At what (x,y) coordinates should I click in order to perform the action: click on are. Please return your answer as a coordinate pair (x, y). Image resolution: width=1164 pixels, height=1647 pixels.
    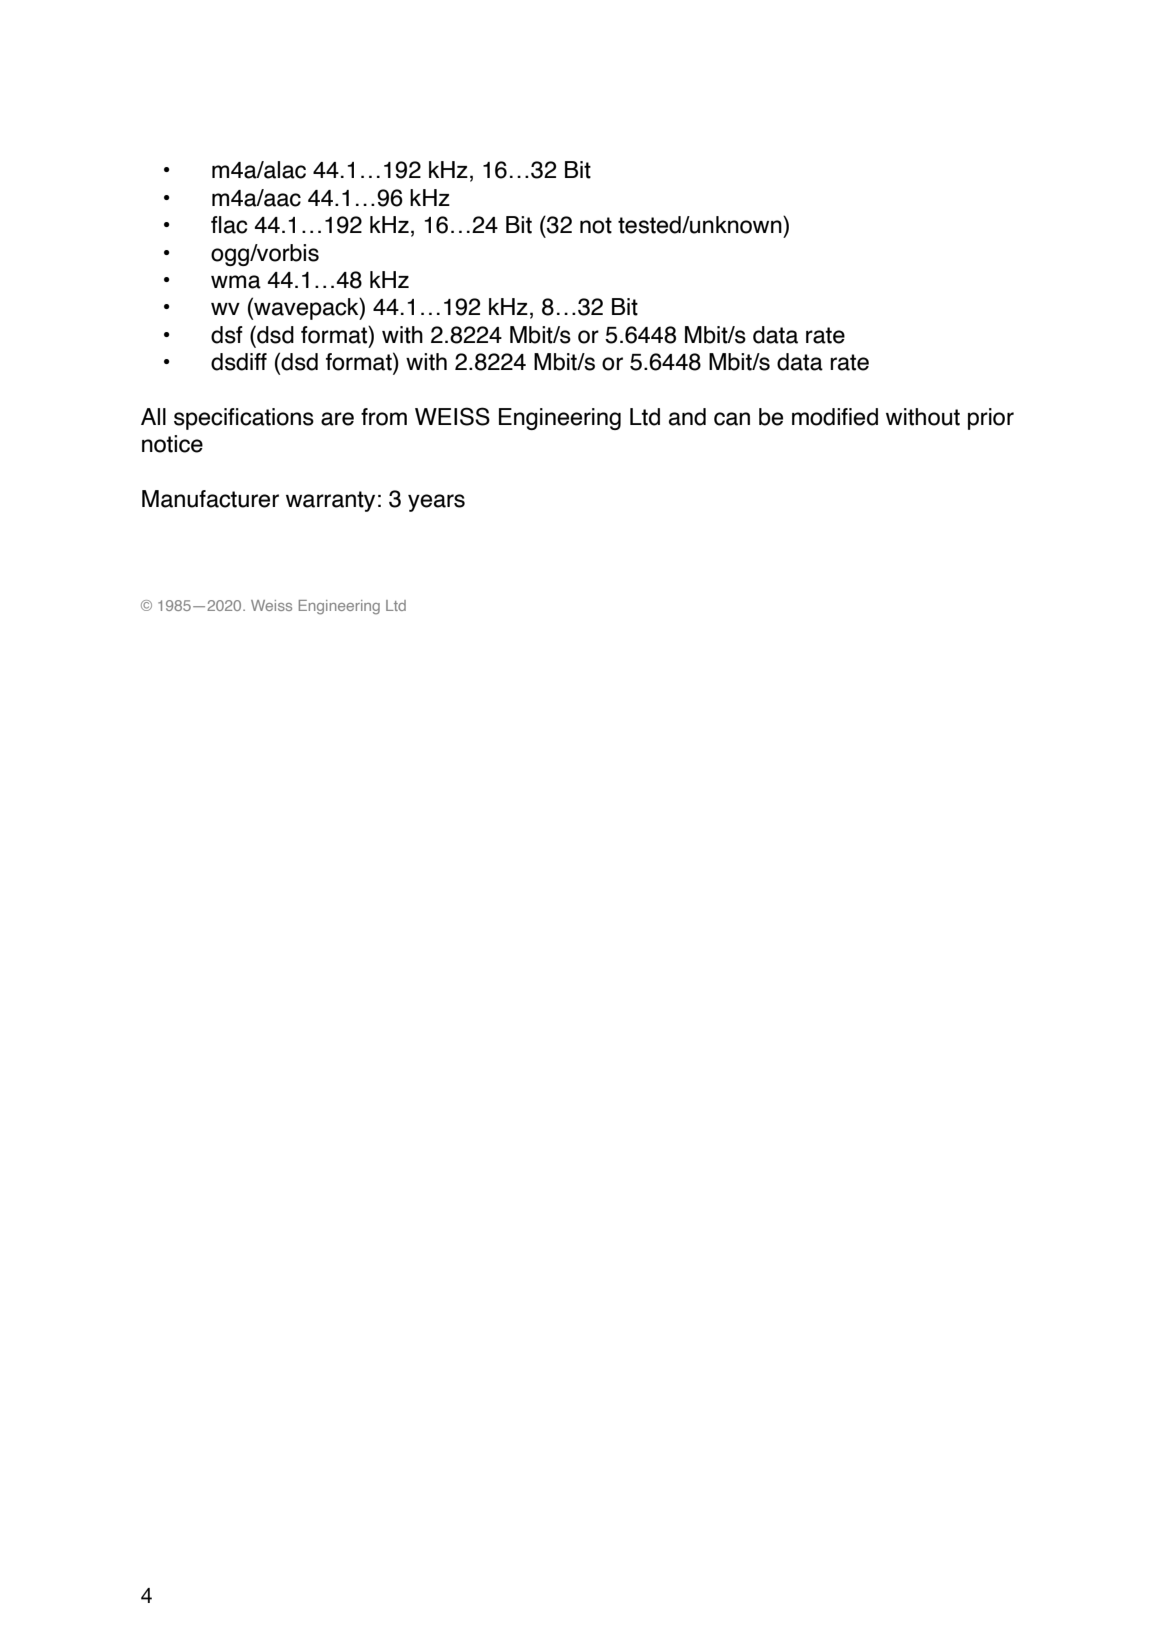
    Looking at the image, I should click on (337, 419).
